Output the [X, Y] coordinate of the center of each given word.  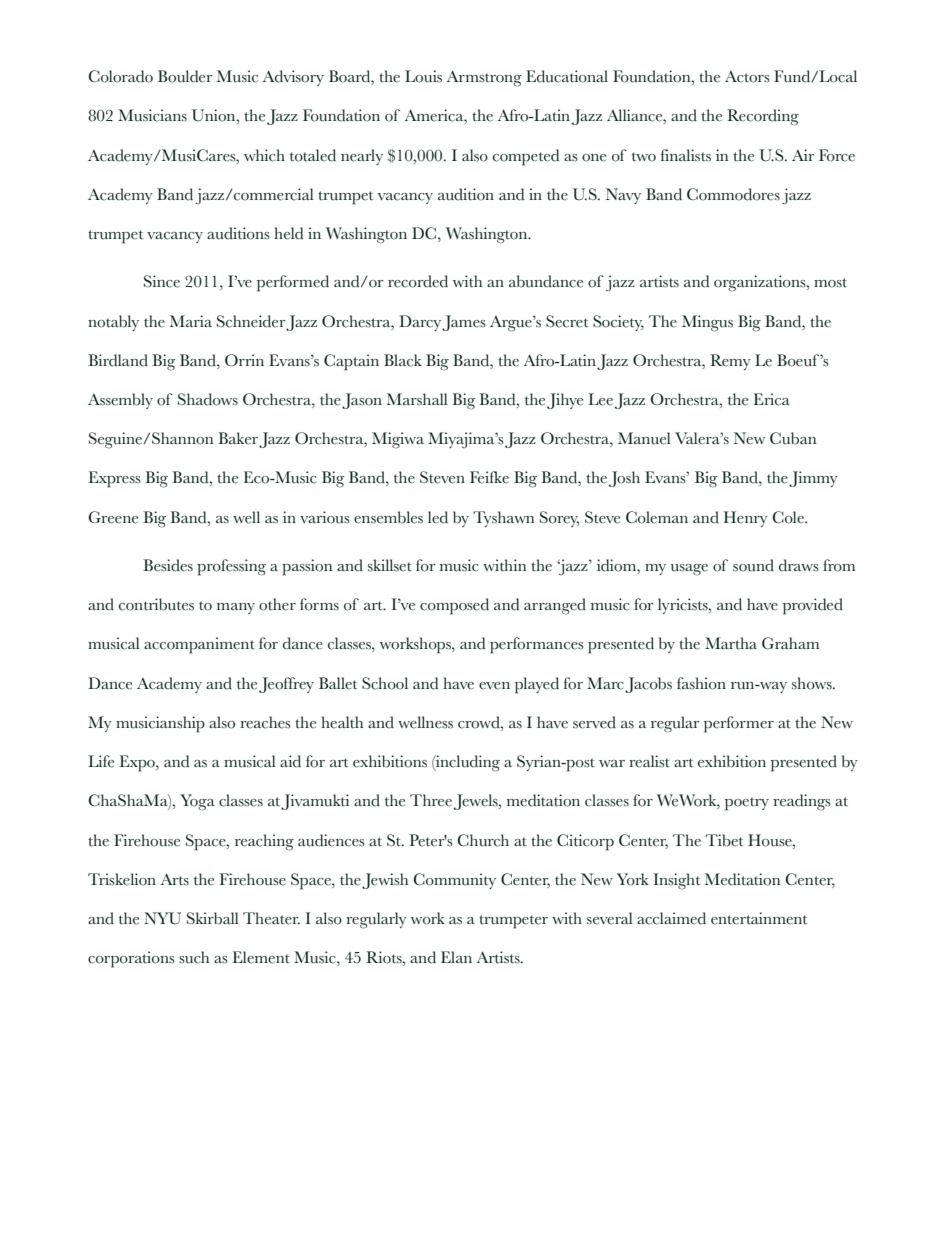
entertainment [759, 918]
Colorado [120, 76]
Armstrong [484, 78]
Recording [763, 117]
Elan [456, 957]
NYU [162, 918]
